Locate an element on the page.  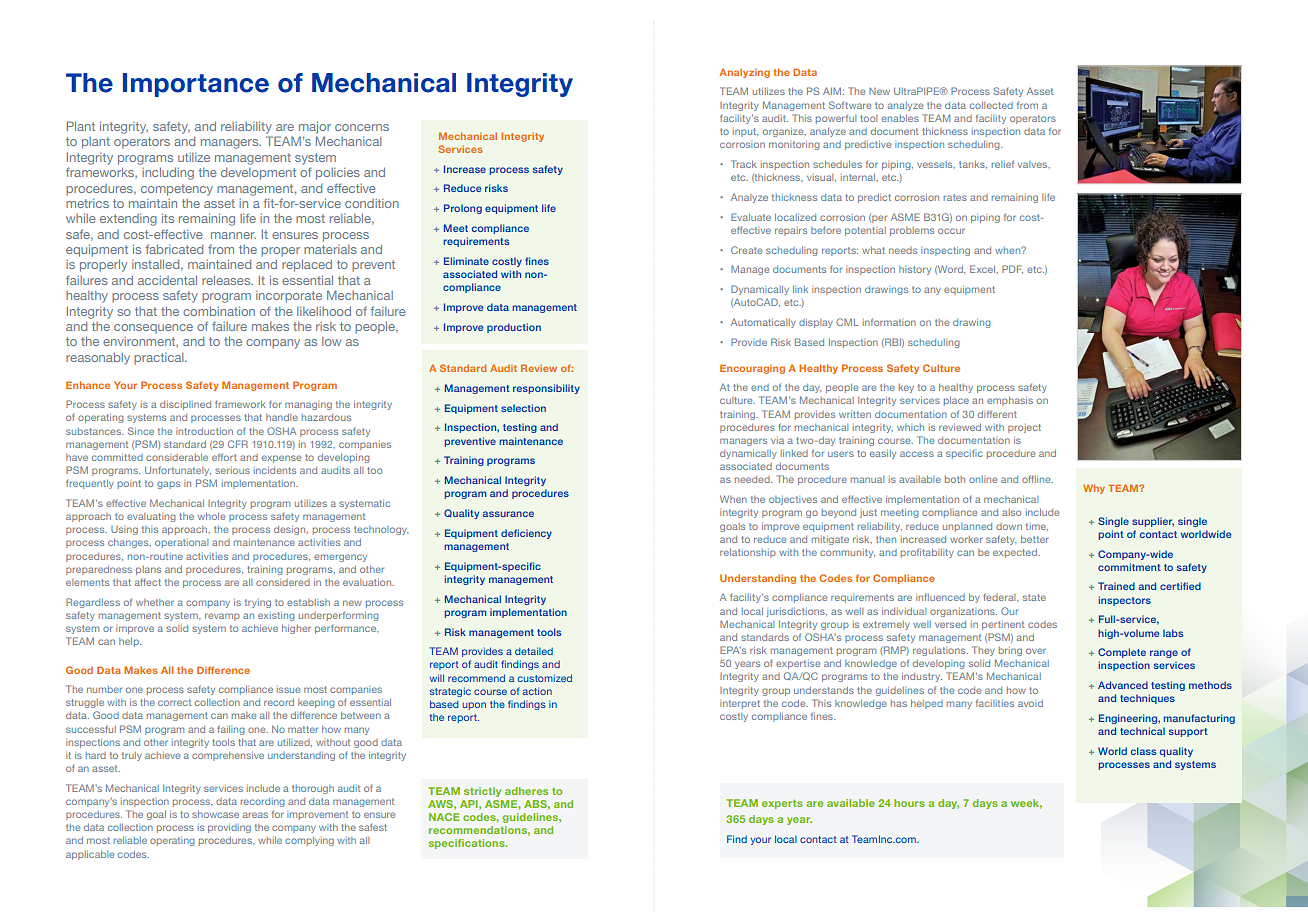
Importance is located at coordinates (196, 85).
